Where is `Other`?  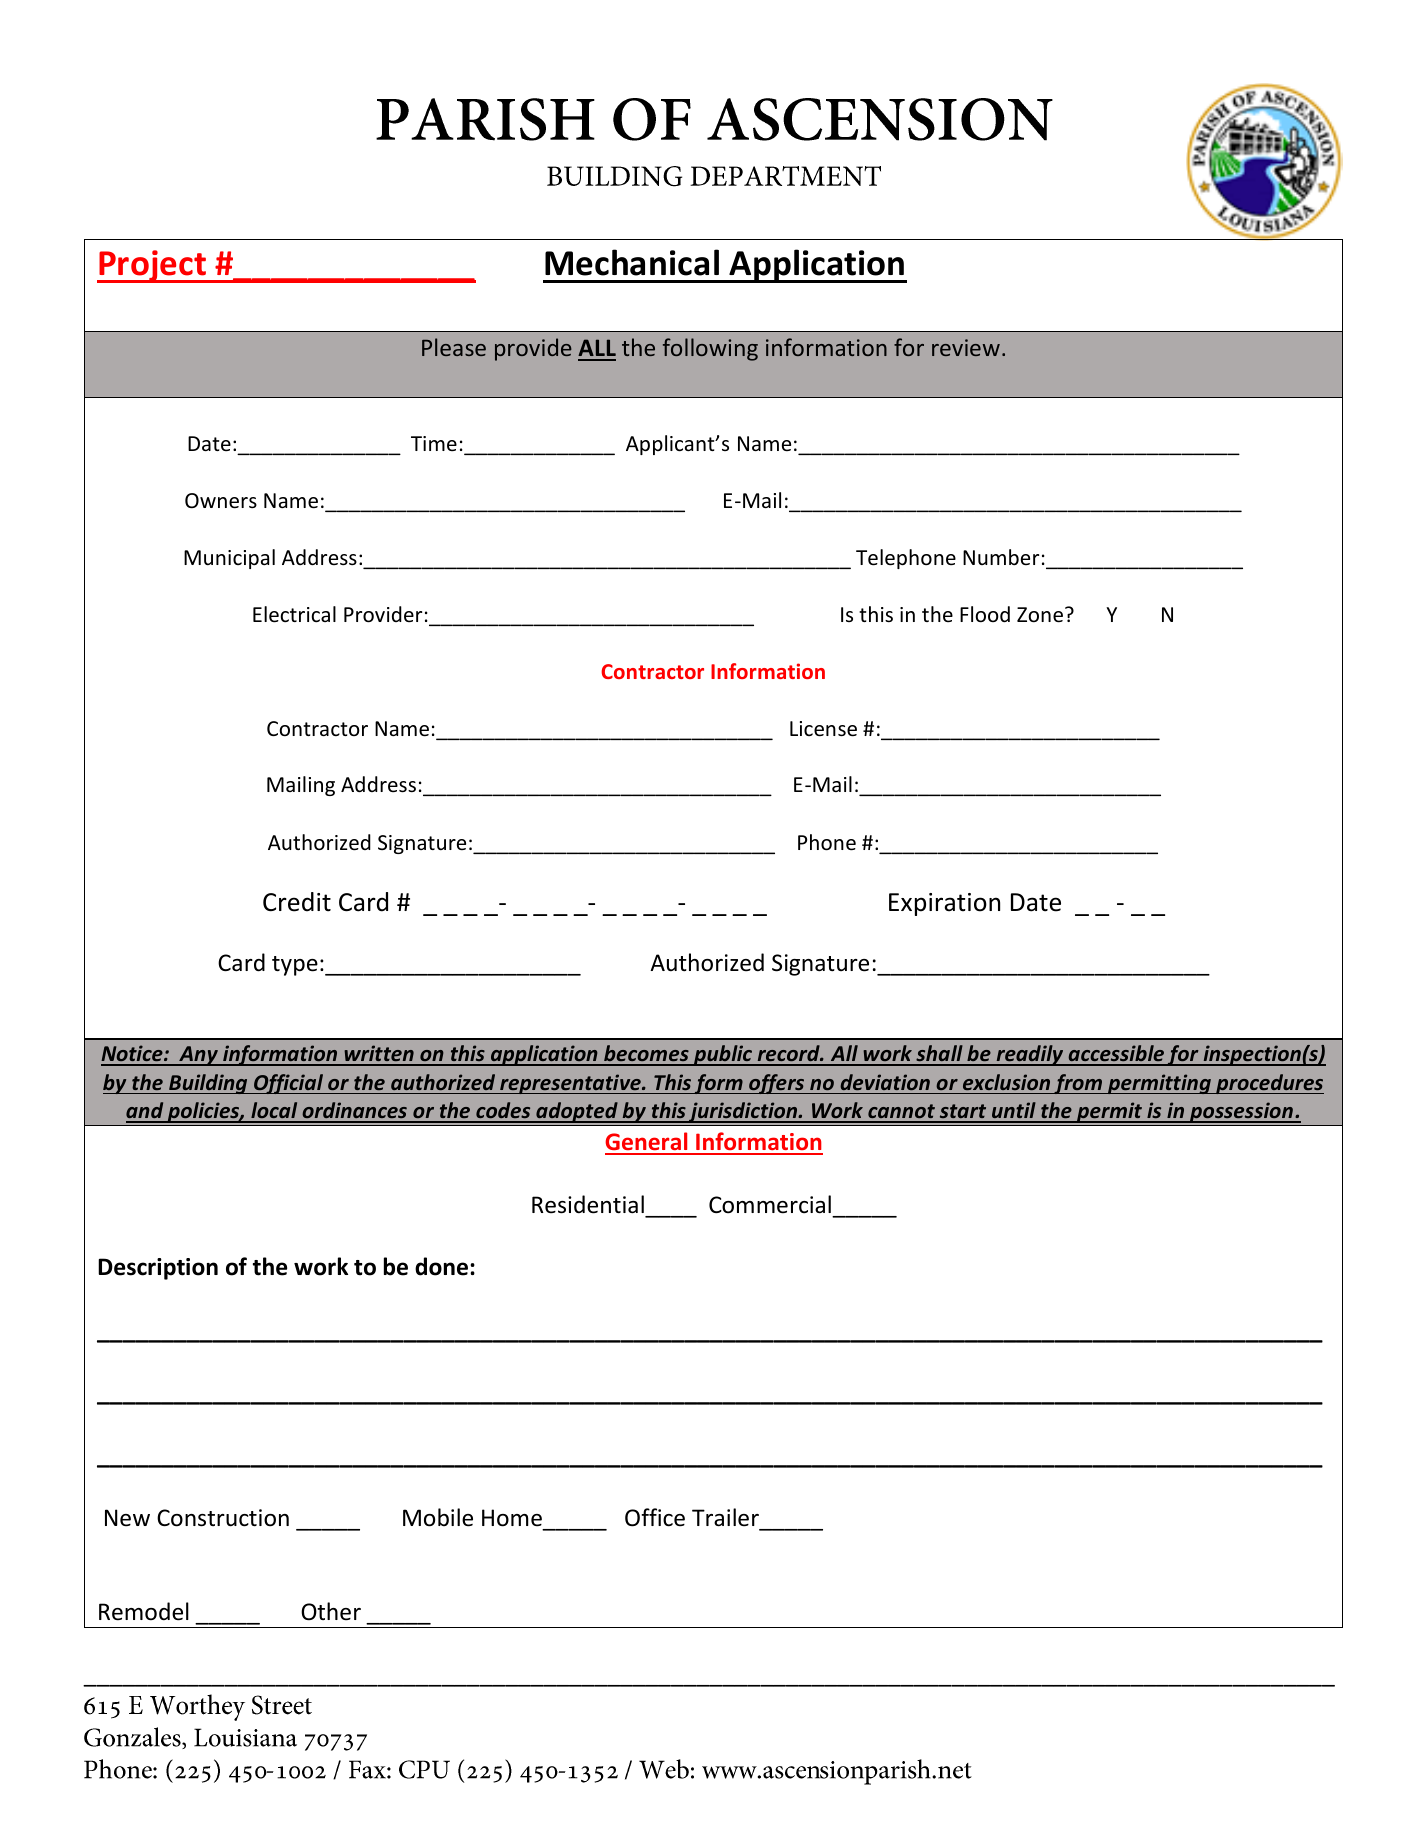 Other is located at coordinates (331, 1611).
